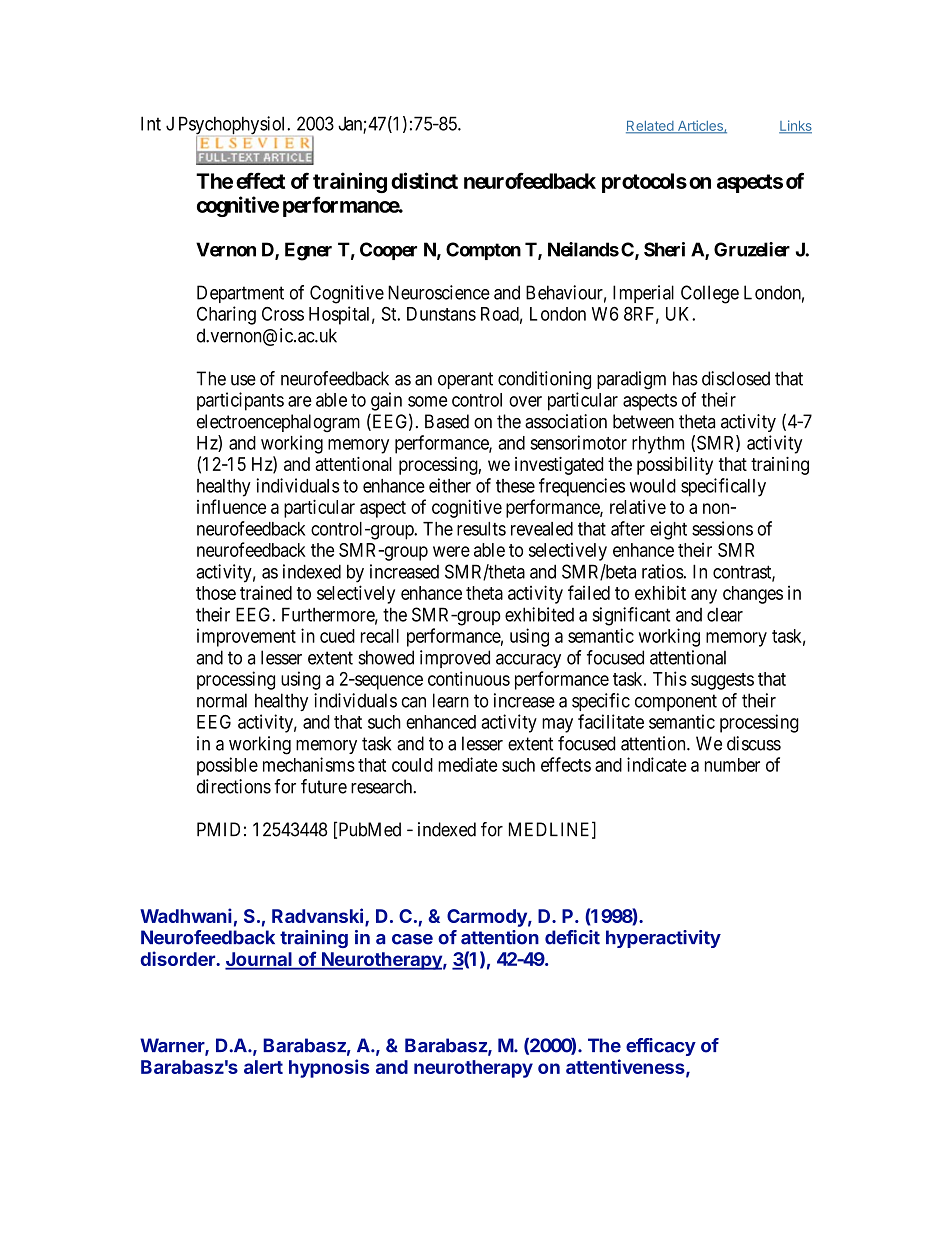 The width and height of the screenshot is (952, 1233). Describe the element at coordinates (151, 123) in the screenshot. I see `Int` at that location.
